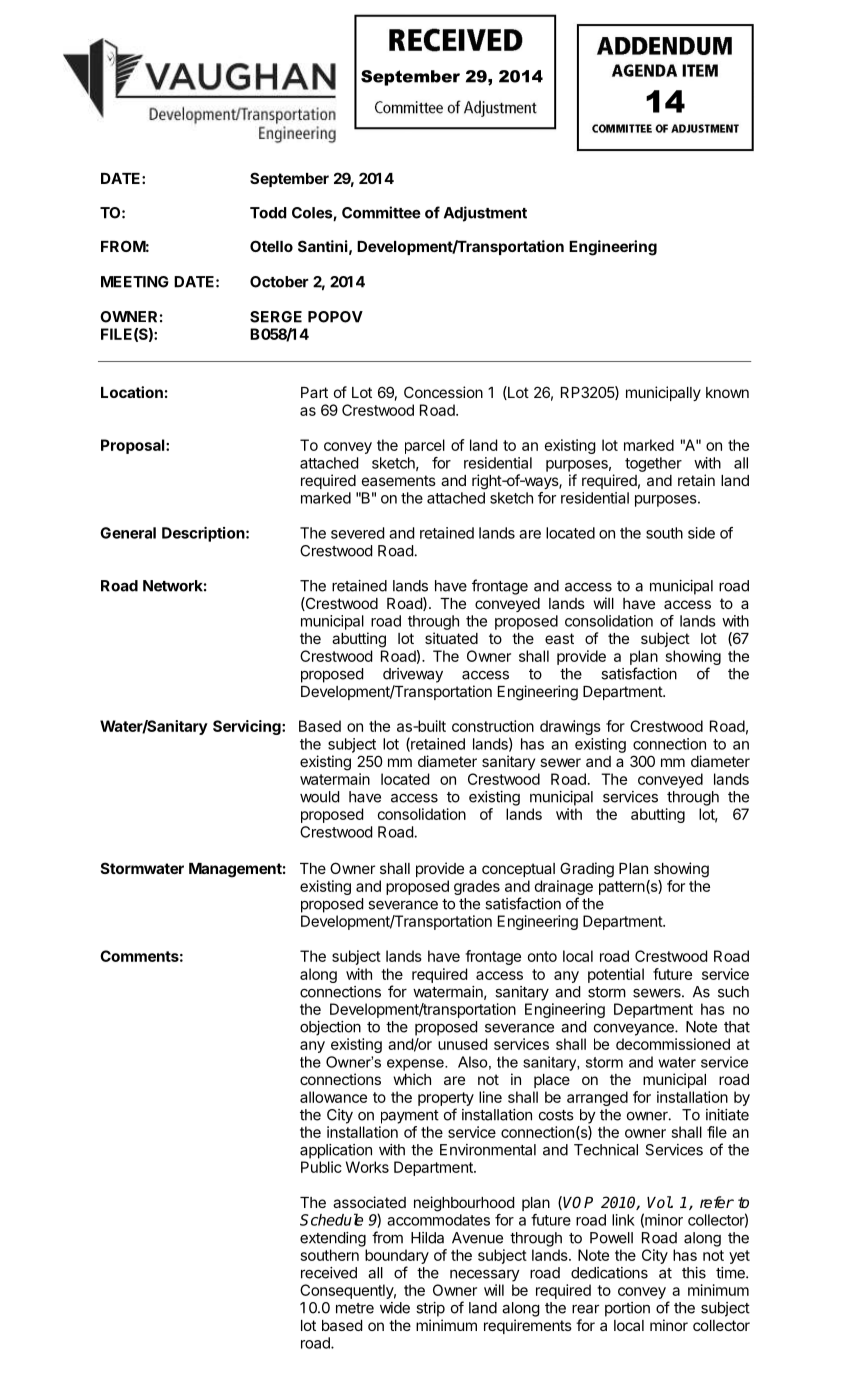  I want to click on received, so click(329, 1273).
